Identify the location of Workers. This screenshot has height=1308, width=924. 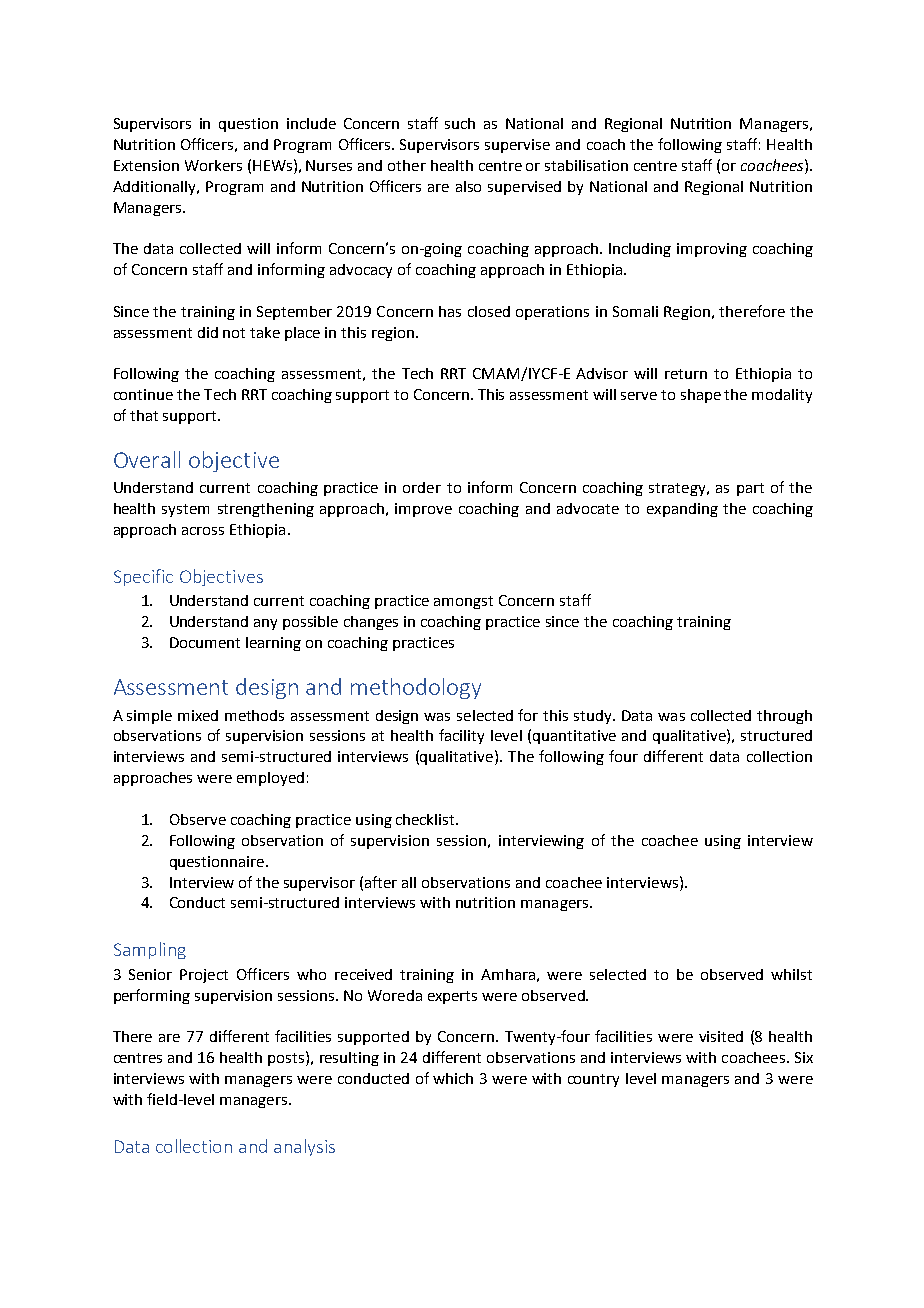
(213, 165).
